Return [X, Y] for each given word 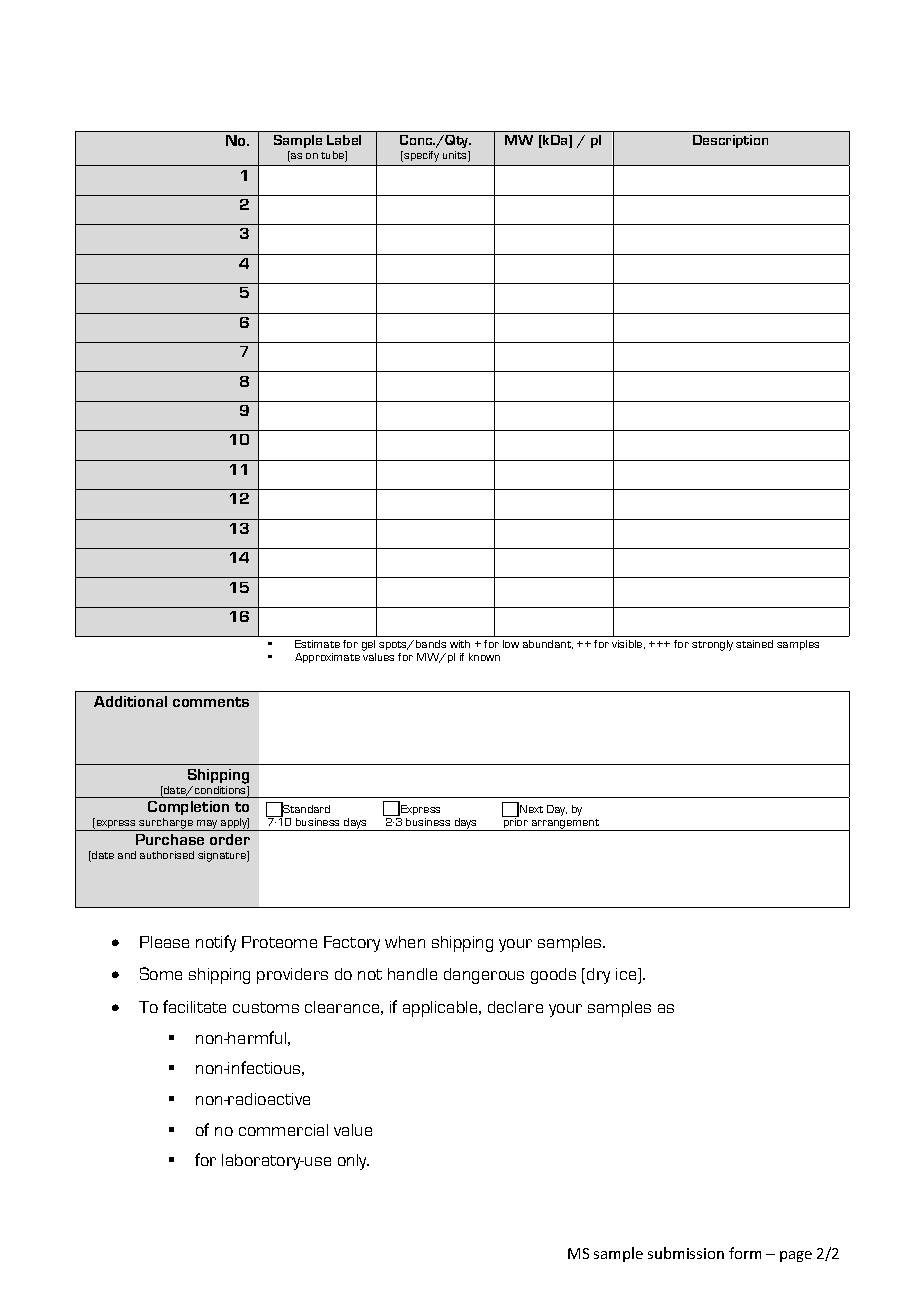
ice [627, 974]
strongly [712, 645]
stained [754, 644]
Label [344, 140]
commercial [283, 1130]
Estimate [317, 644]
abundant [548, 644]
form [745, 1253]
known [484, 657]
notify [216, 943]
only [353, 1162]
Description [730, 141]
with [460, 644]
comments [211, 702]
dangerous [484, 976]
